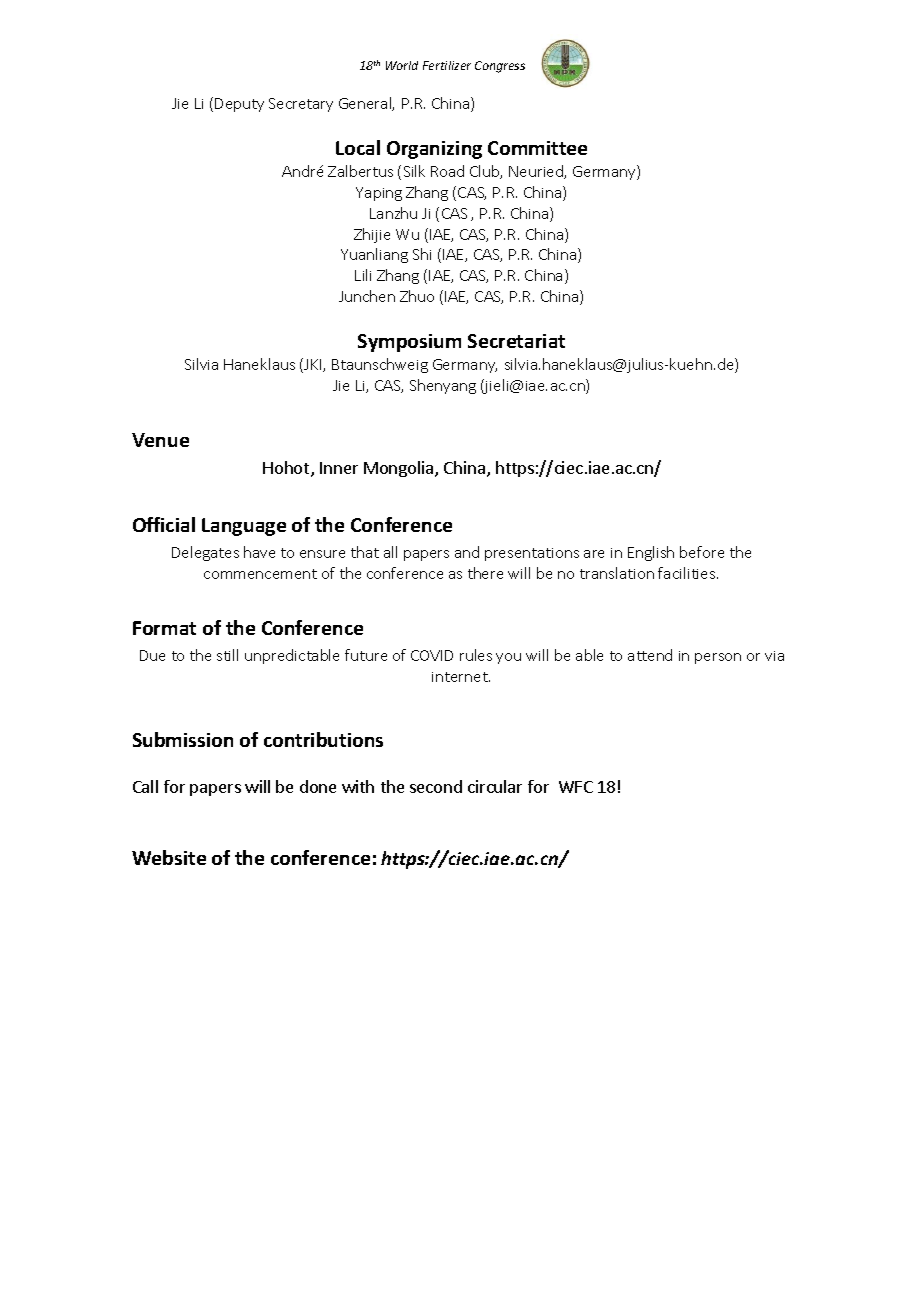 The height and width of the document is (1308, 924). Describe the element at coordinates (651, 553) in the document. I see `English` at that location.
